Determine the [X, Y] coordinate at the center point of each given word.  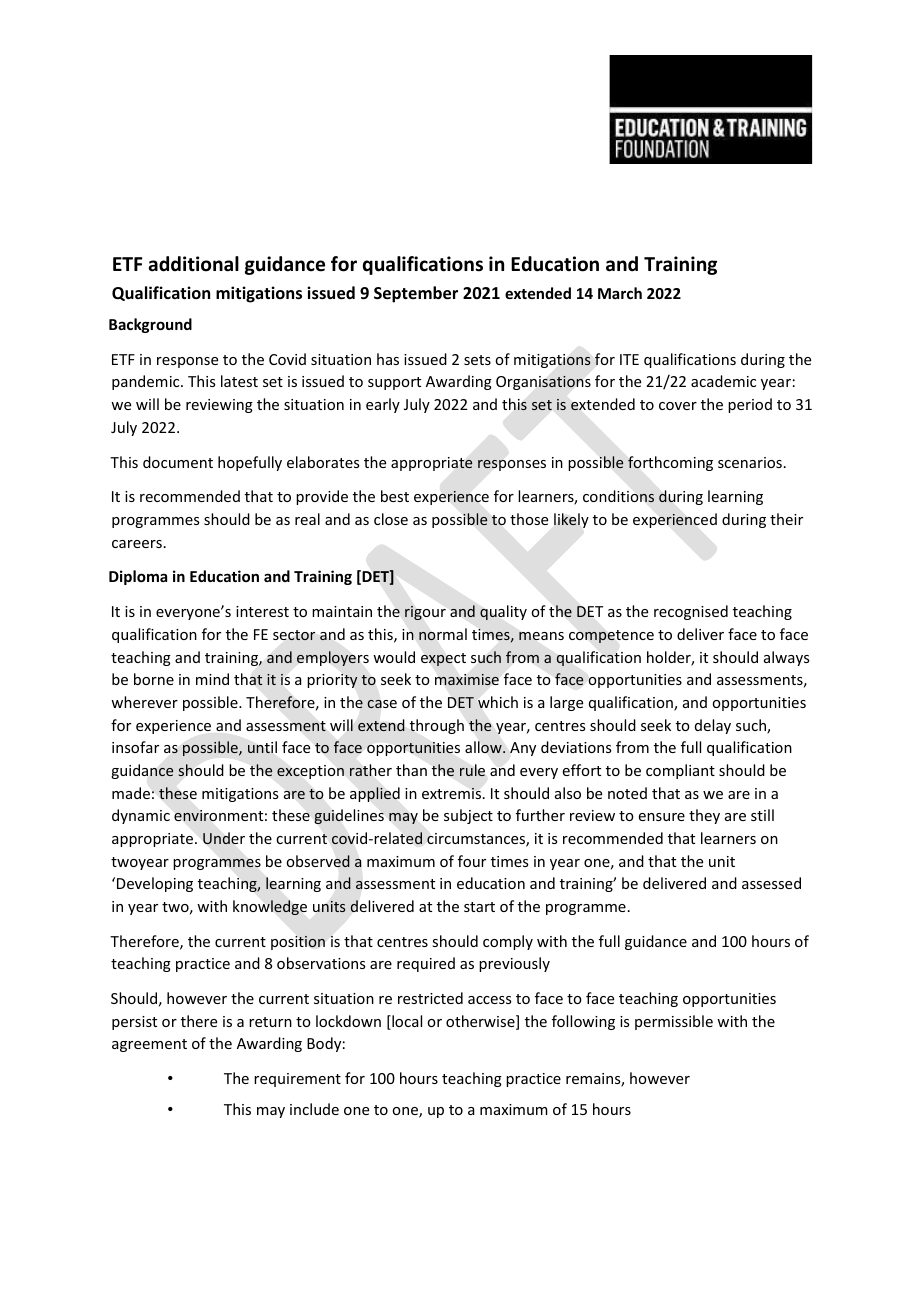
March [620, 293]
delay [713, 726]
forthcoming [670, 463]
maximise [467, 679]
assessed [771, 883]
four [472, 861]
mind [212, 679]
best [395, 496]
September [416, 294]
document [178, 462]
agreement [149, 1045]
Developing [155, 884]
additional [194, 264]
